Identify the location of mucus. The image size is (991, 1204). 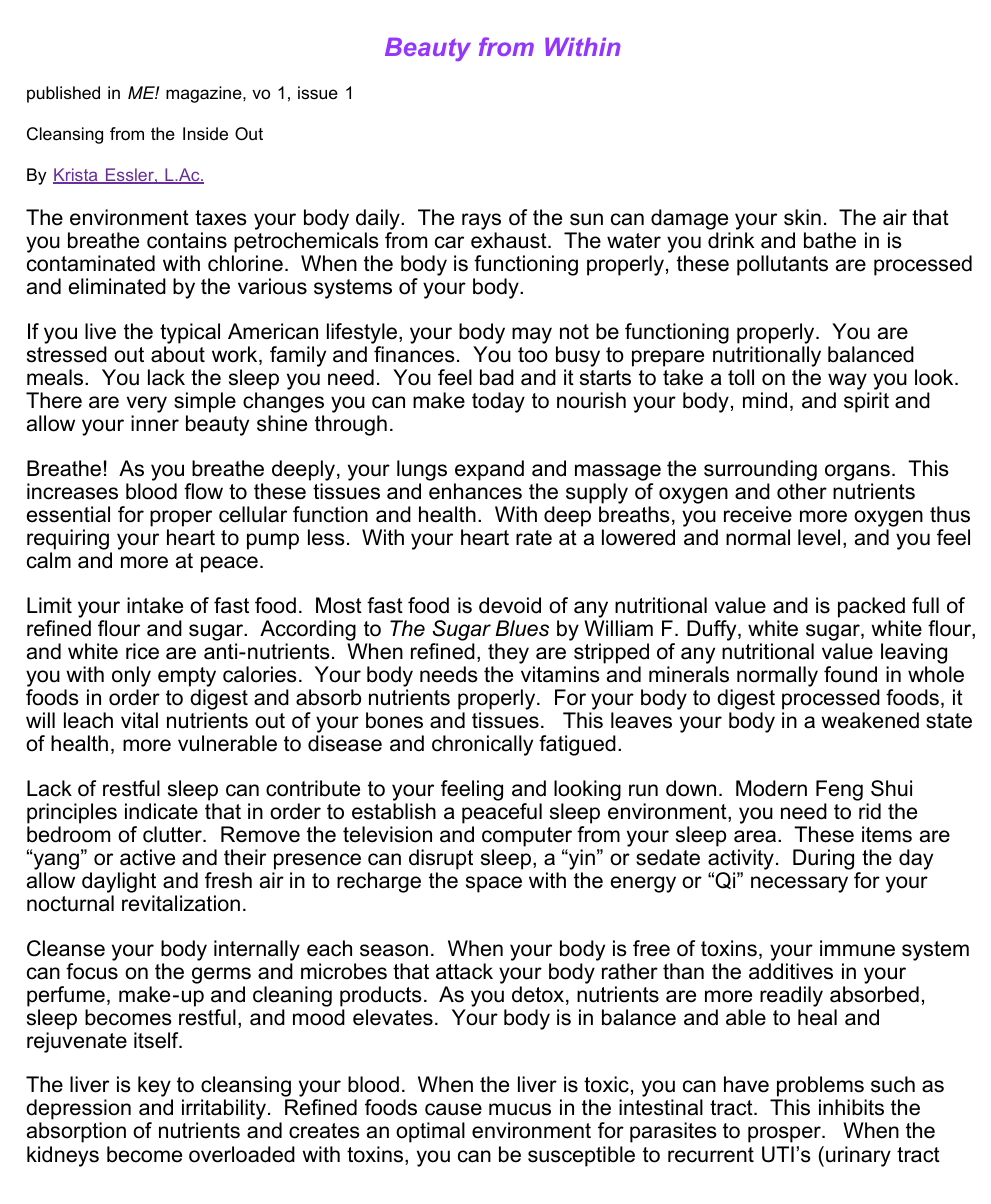
(520, 1109).
